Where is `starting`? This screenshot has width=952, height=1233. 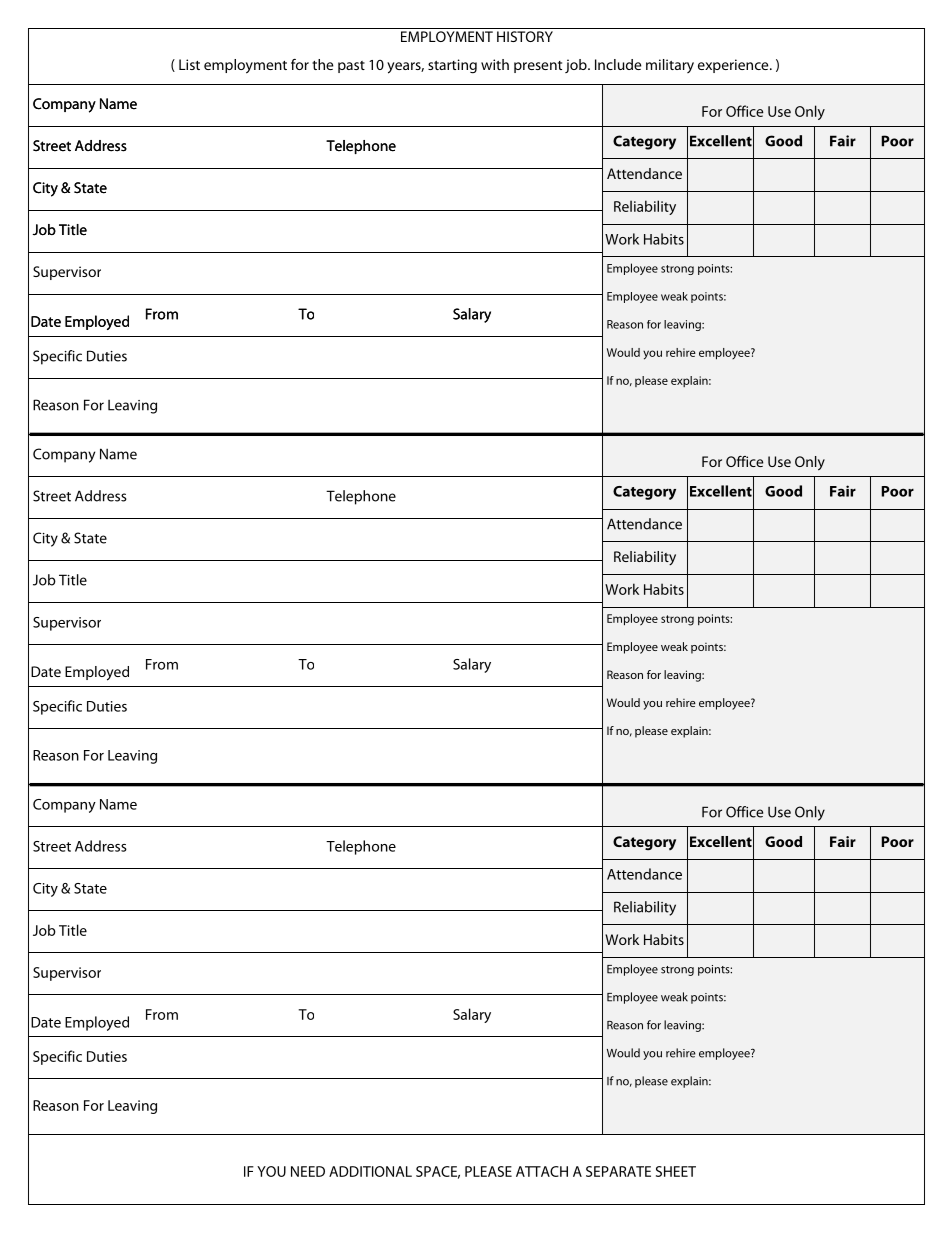
starting is located at coordinates (452, 66).
